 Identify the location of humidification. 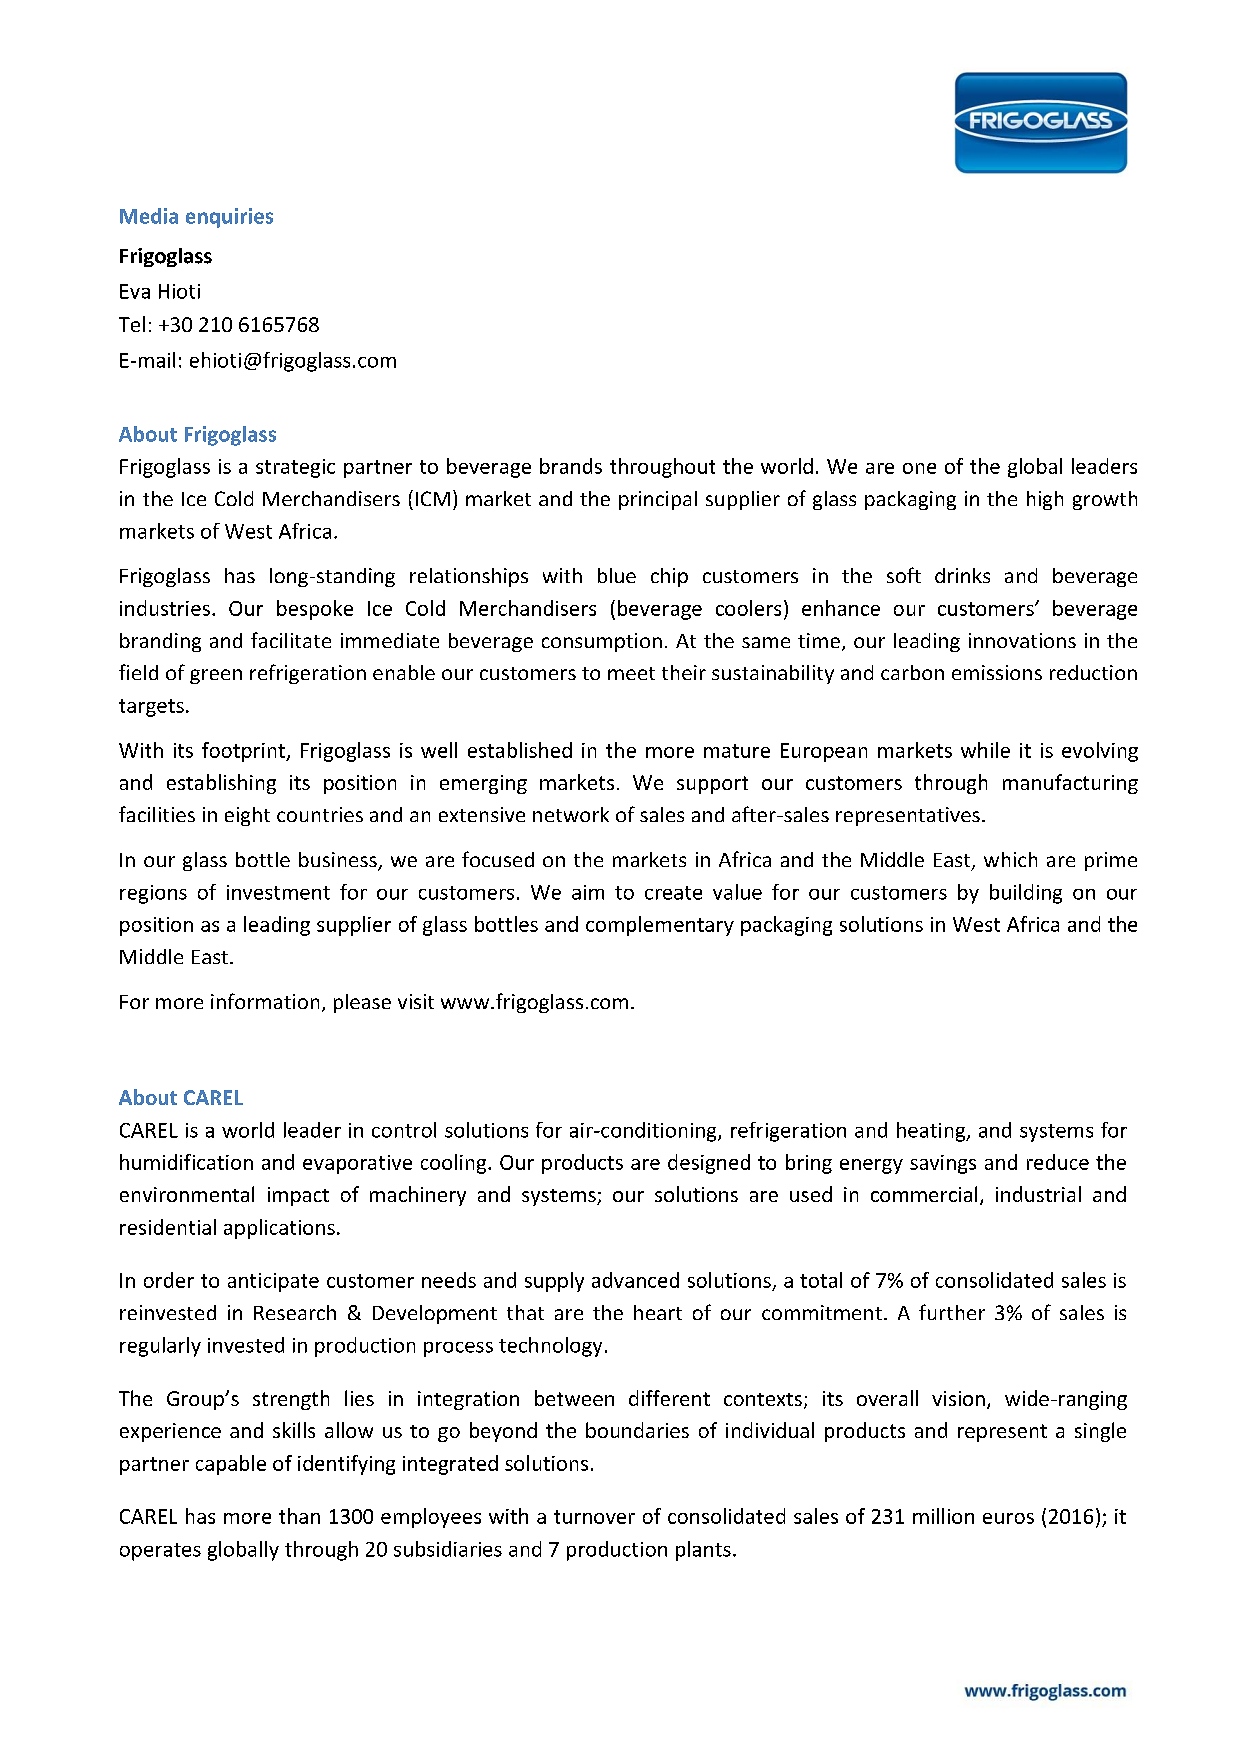
(186, 1162).
